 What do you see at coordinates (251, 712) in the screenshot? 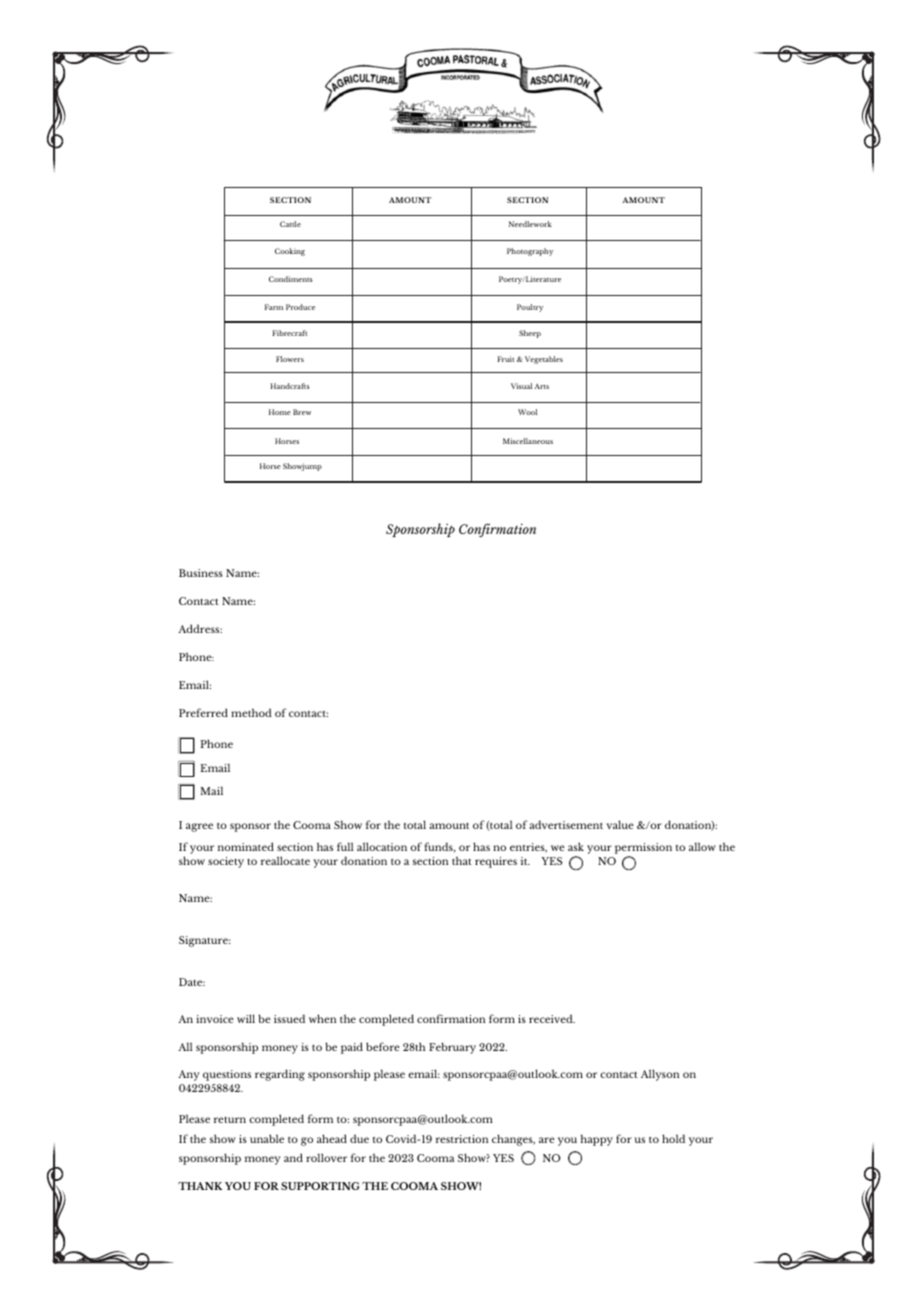
I see `method` at bounding box center [251, 712].
